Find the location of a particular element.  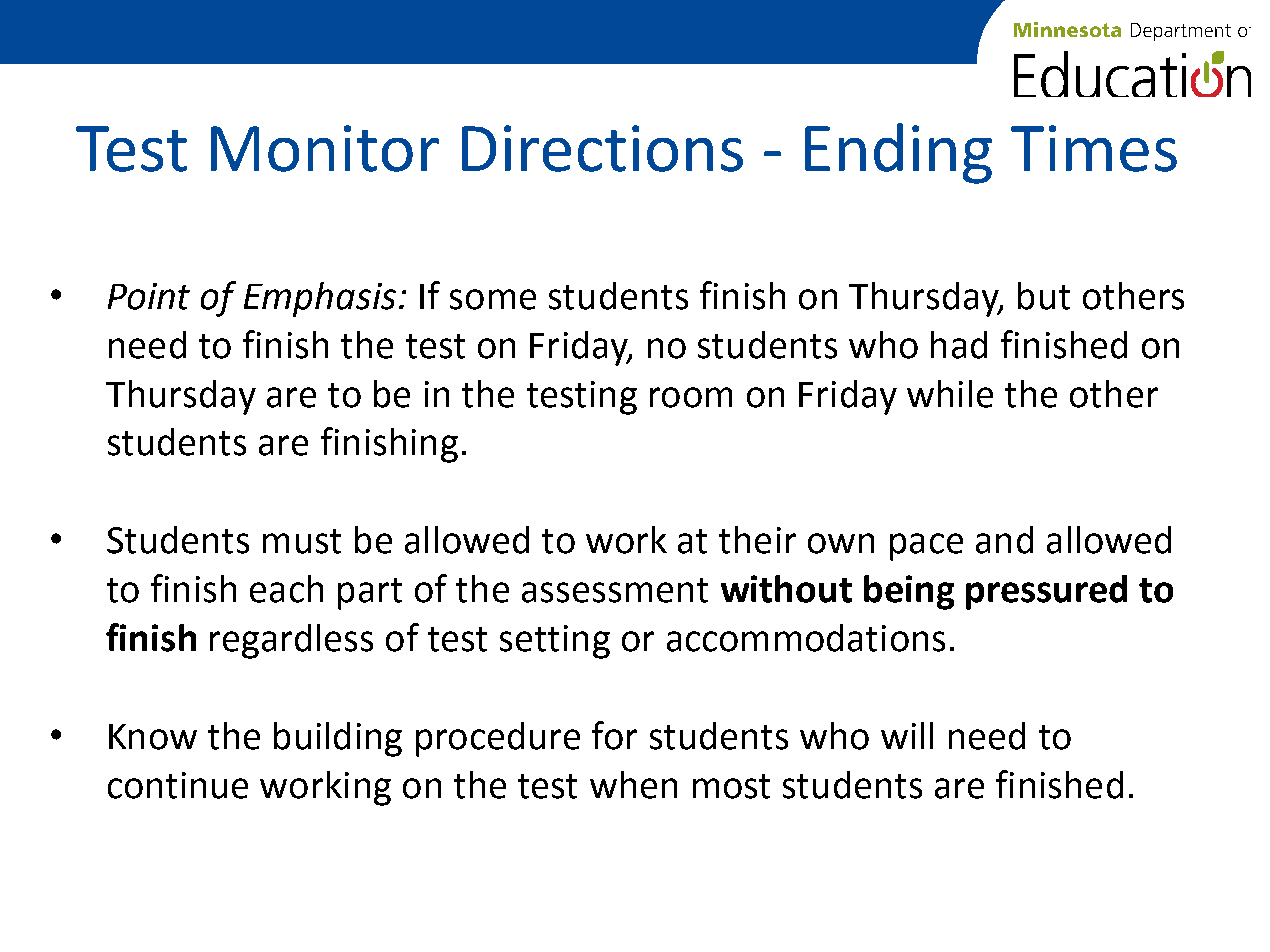

Emphasis is located at coordinates (320, 299).
